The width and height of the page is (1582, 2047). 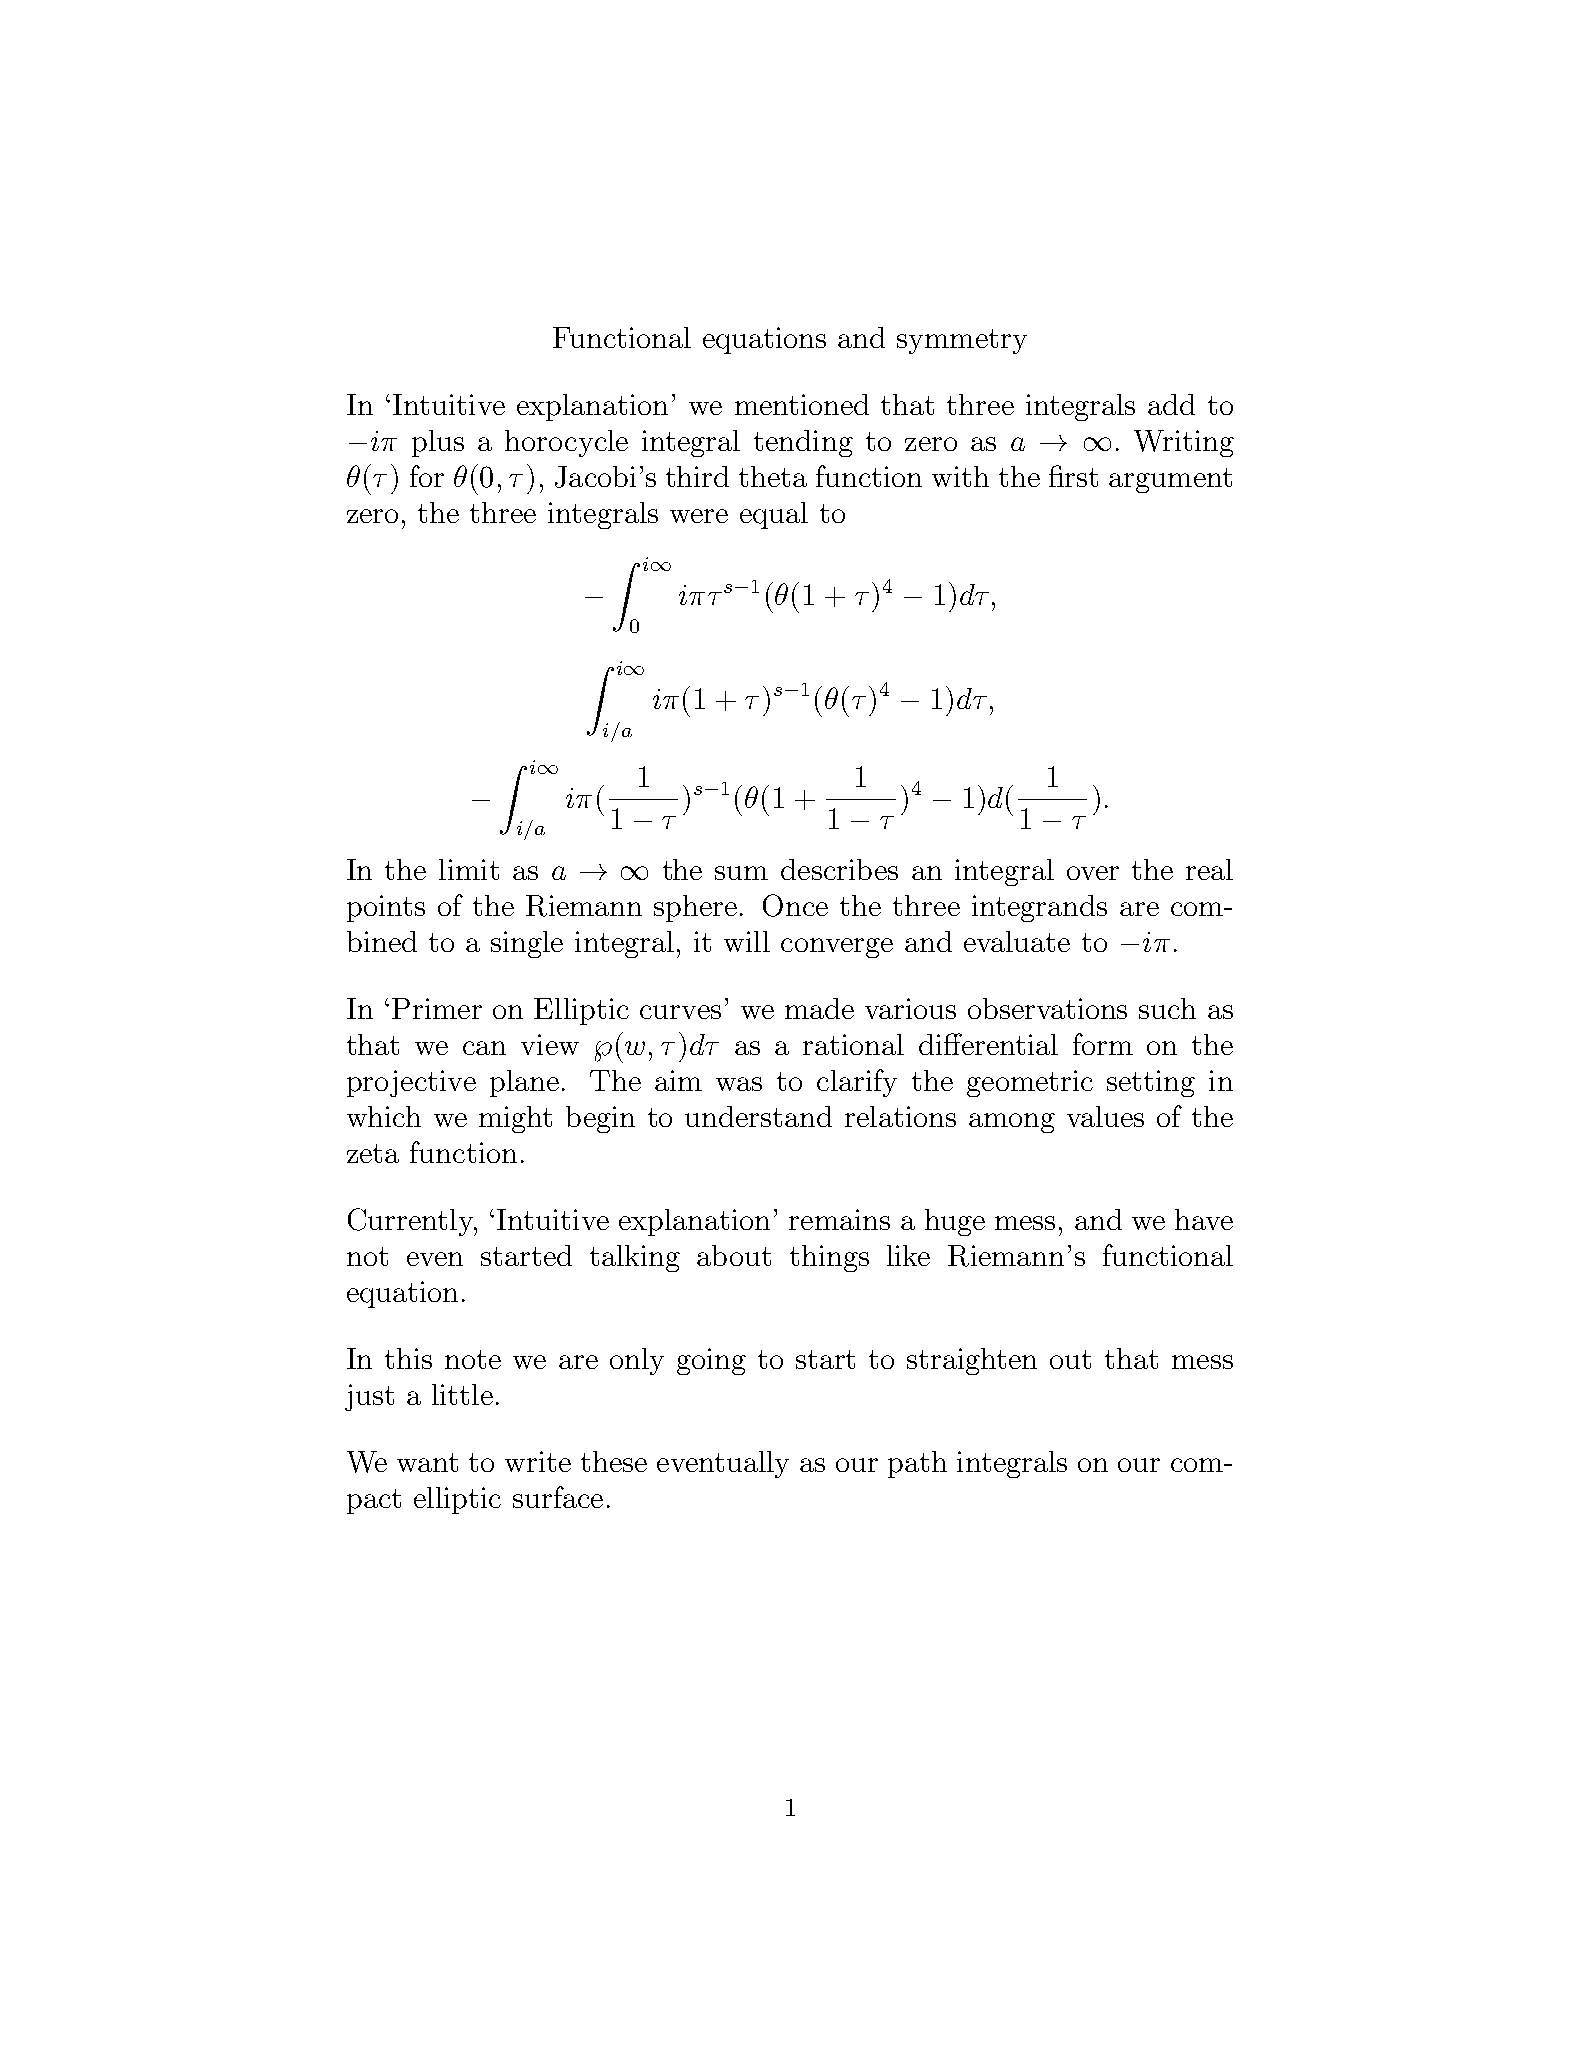 What do you see at coordinates (917, 1464) in the page?
I see `path` at bounding box center [917, 1464].
